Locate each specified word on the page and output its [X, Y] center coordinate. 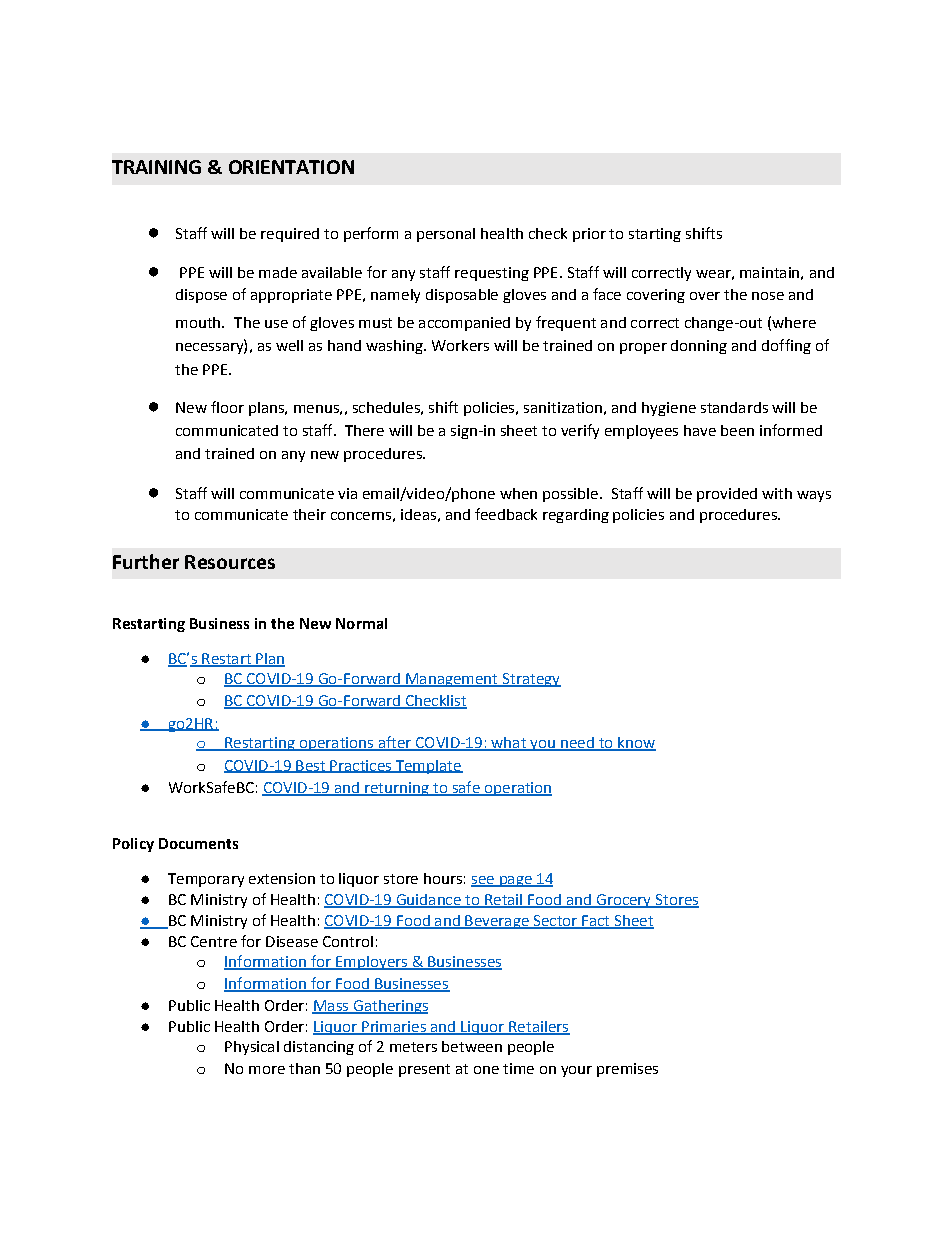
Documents [198, 843]
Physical [252, 1048]
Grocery [623, 901]
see [483, 881]
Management [452, 680]
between [472, 1046]
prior [589, 235]
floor [227, 407]
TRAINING [156, 167]
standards [734, 407]
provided [727, 495]
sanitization [563, 407]
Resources [230, 562]
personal [446, 235]
